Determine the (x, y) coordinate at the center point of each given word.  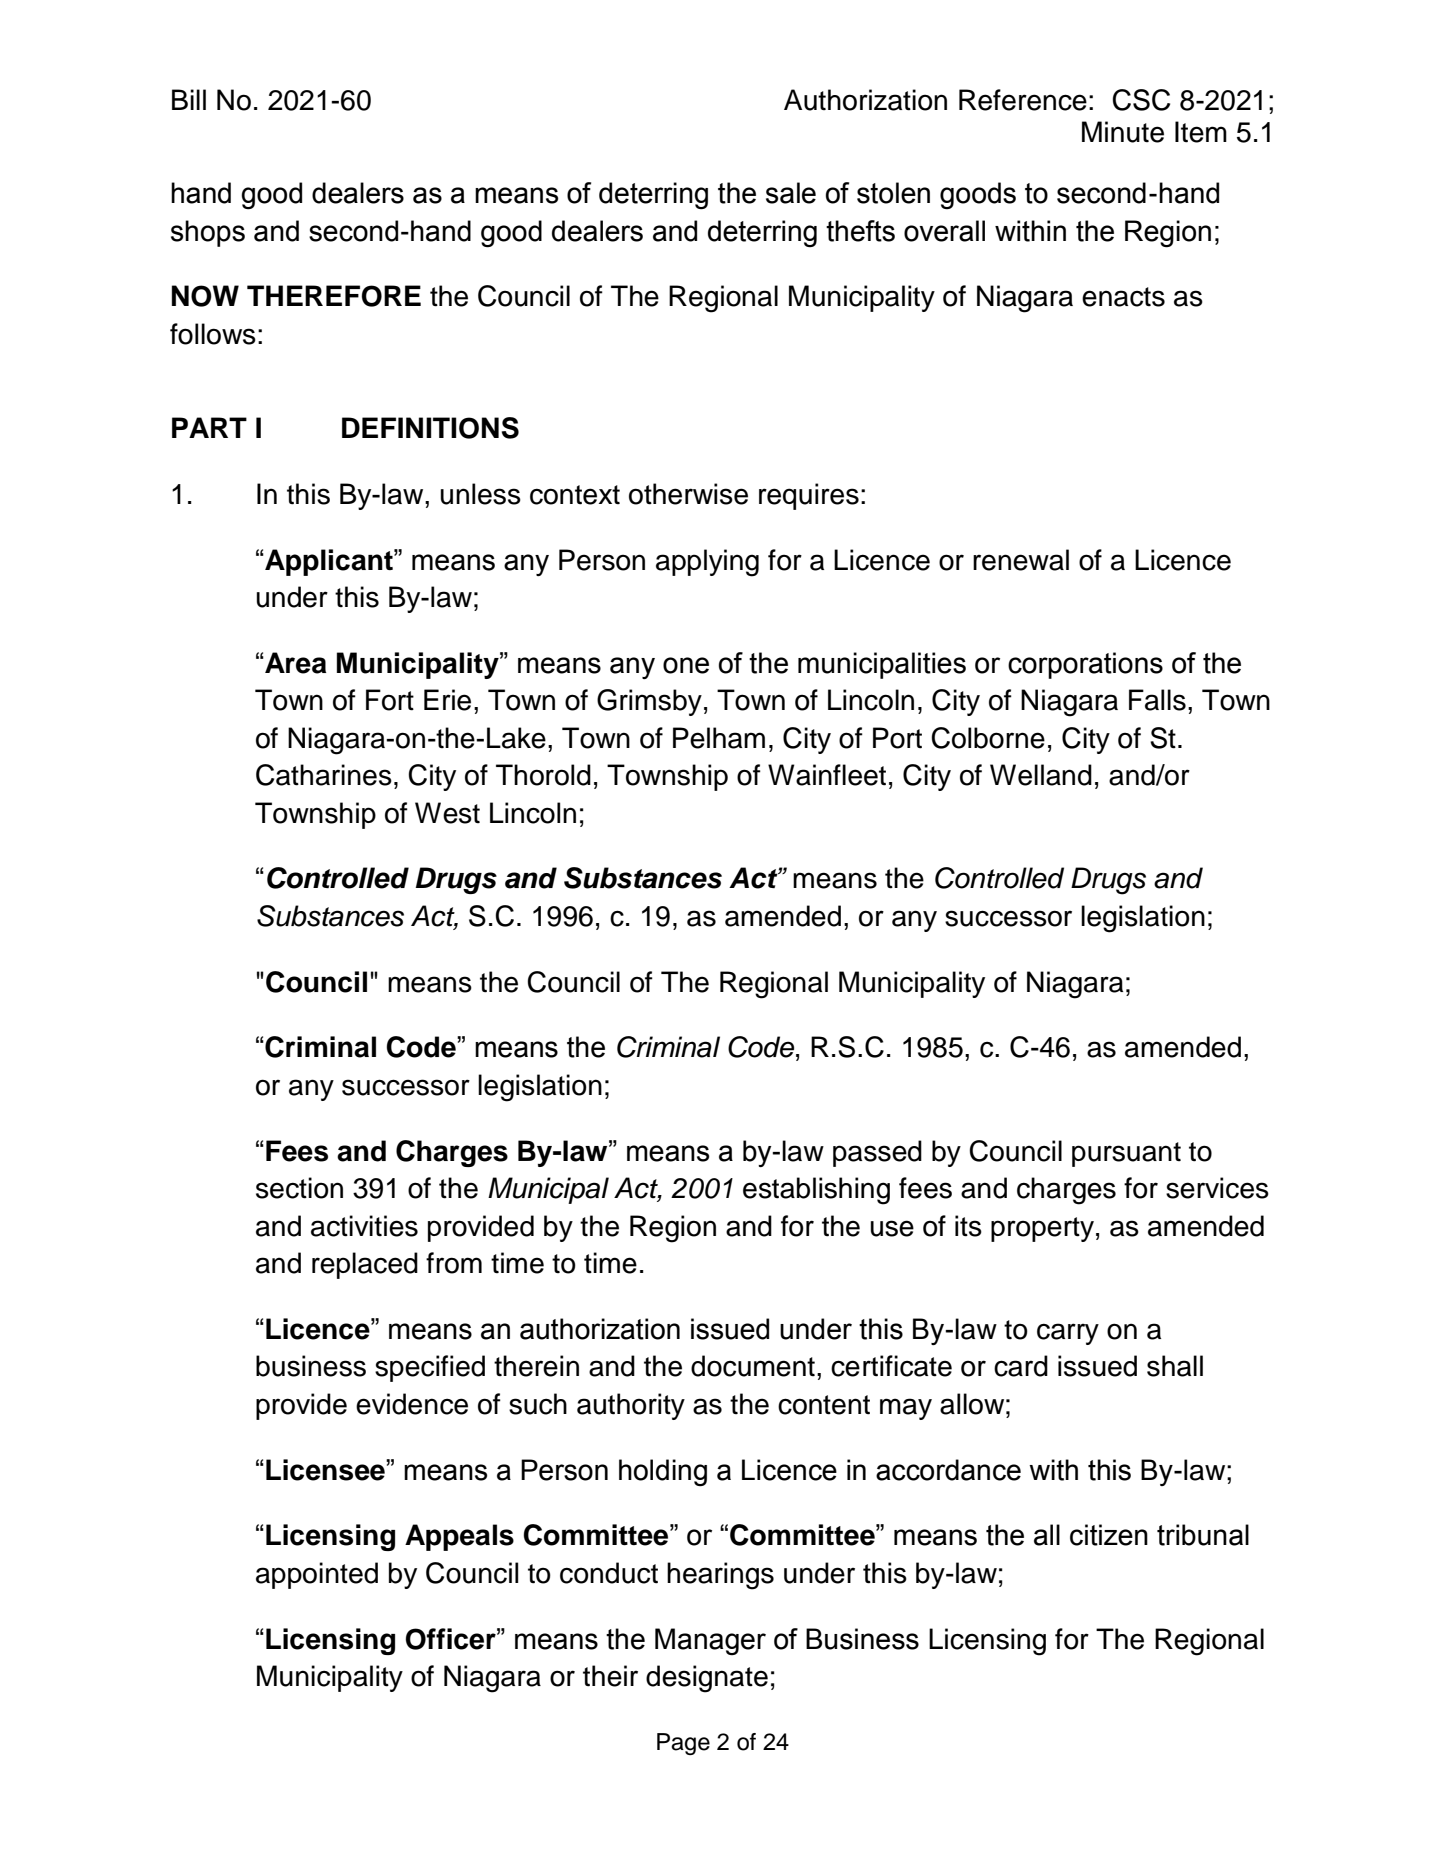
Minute (1123, 132)
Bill (189, 99)
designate (707, 1679)
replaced (365, 1265)
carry (1068, 1334)
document (753, 1366)
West (447, 813)
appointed (317, 1575)
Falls (1157, 700)
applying (707, 563)
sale (791, 193)
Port (897, 738)
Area (294, 663)
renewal (1021, 560)
